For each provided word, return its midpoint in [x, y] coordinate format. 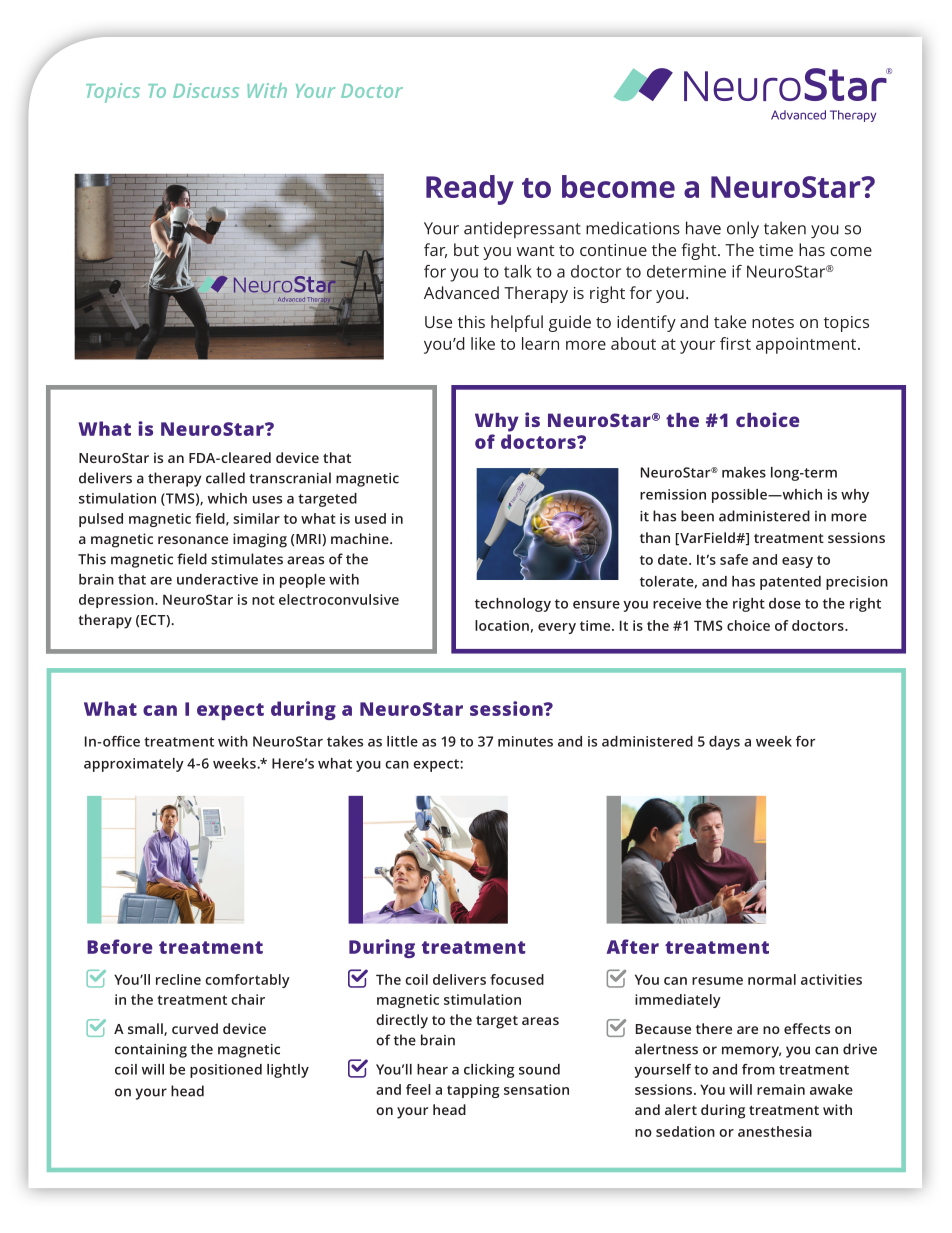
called [225, 478]
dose [785, 603]
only [743, 229]
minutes [525, 741]
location [502, 625]
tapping [473, 1091]
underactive [217, 579]
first [735, 343]
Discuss [206, 90]
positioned [226, 1071]
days [724, 743]
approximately [134, 765]
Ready [470, 190]
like [483, 343]
